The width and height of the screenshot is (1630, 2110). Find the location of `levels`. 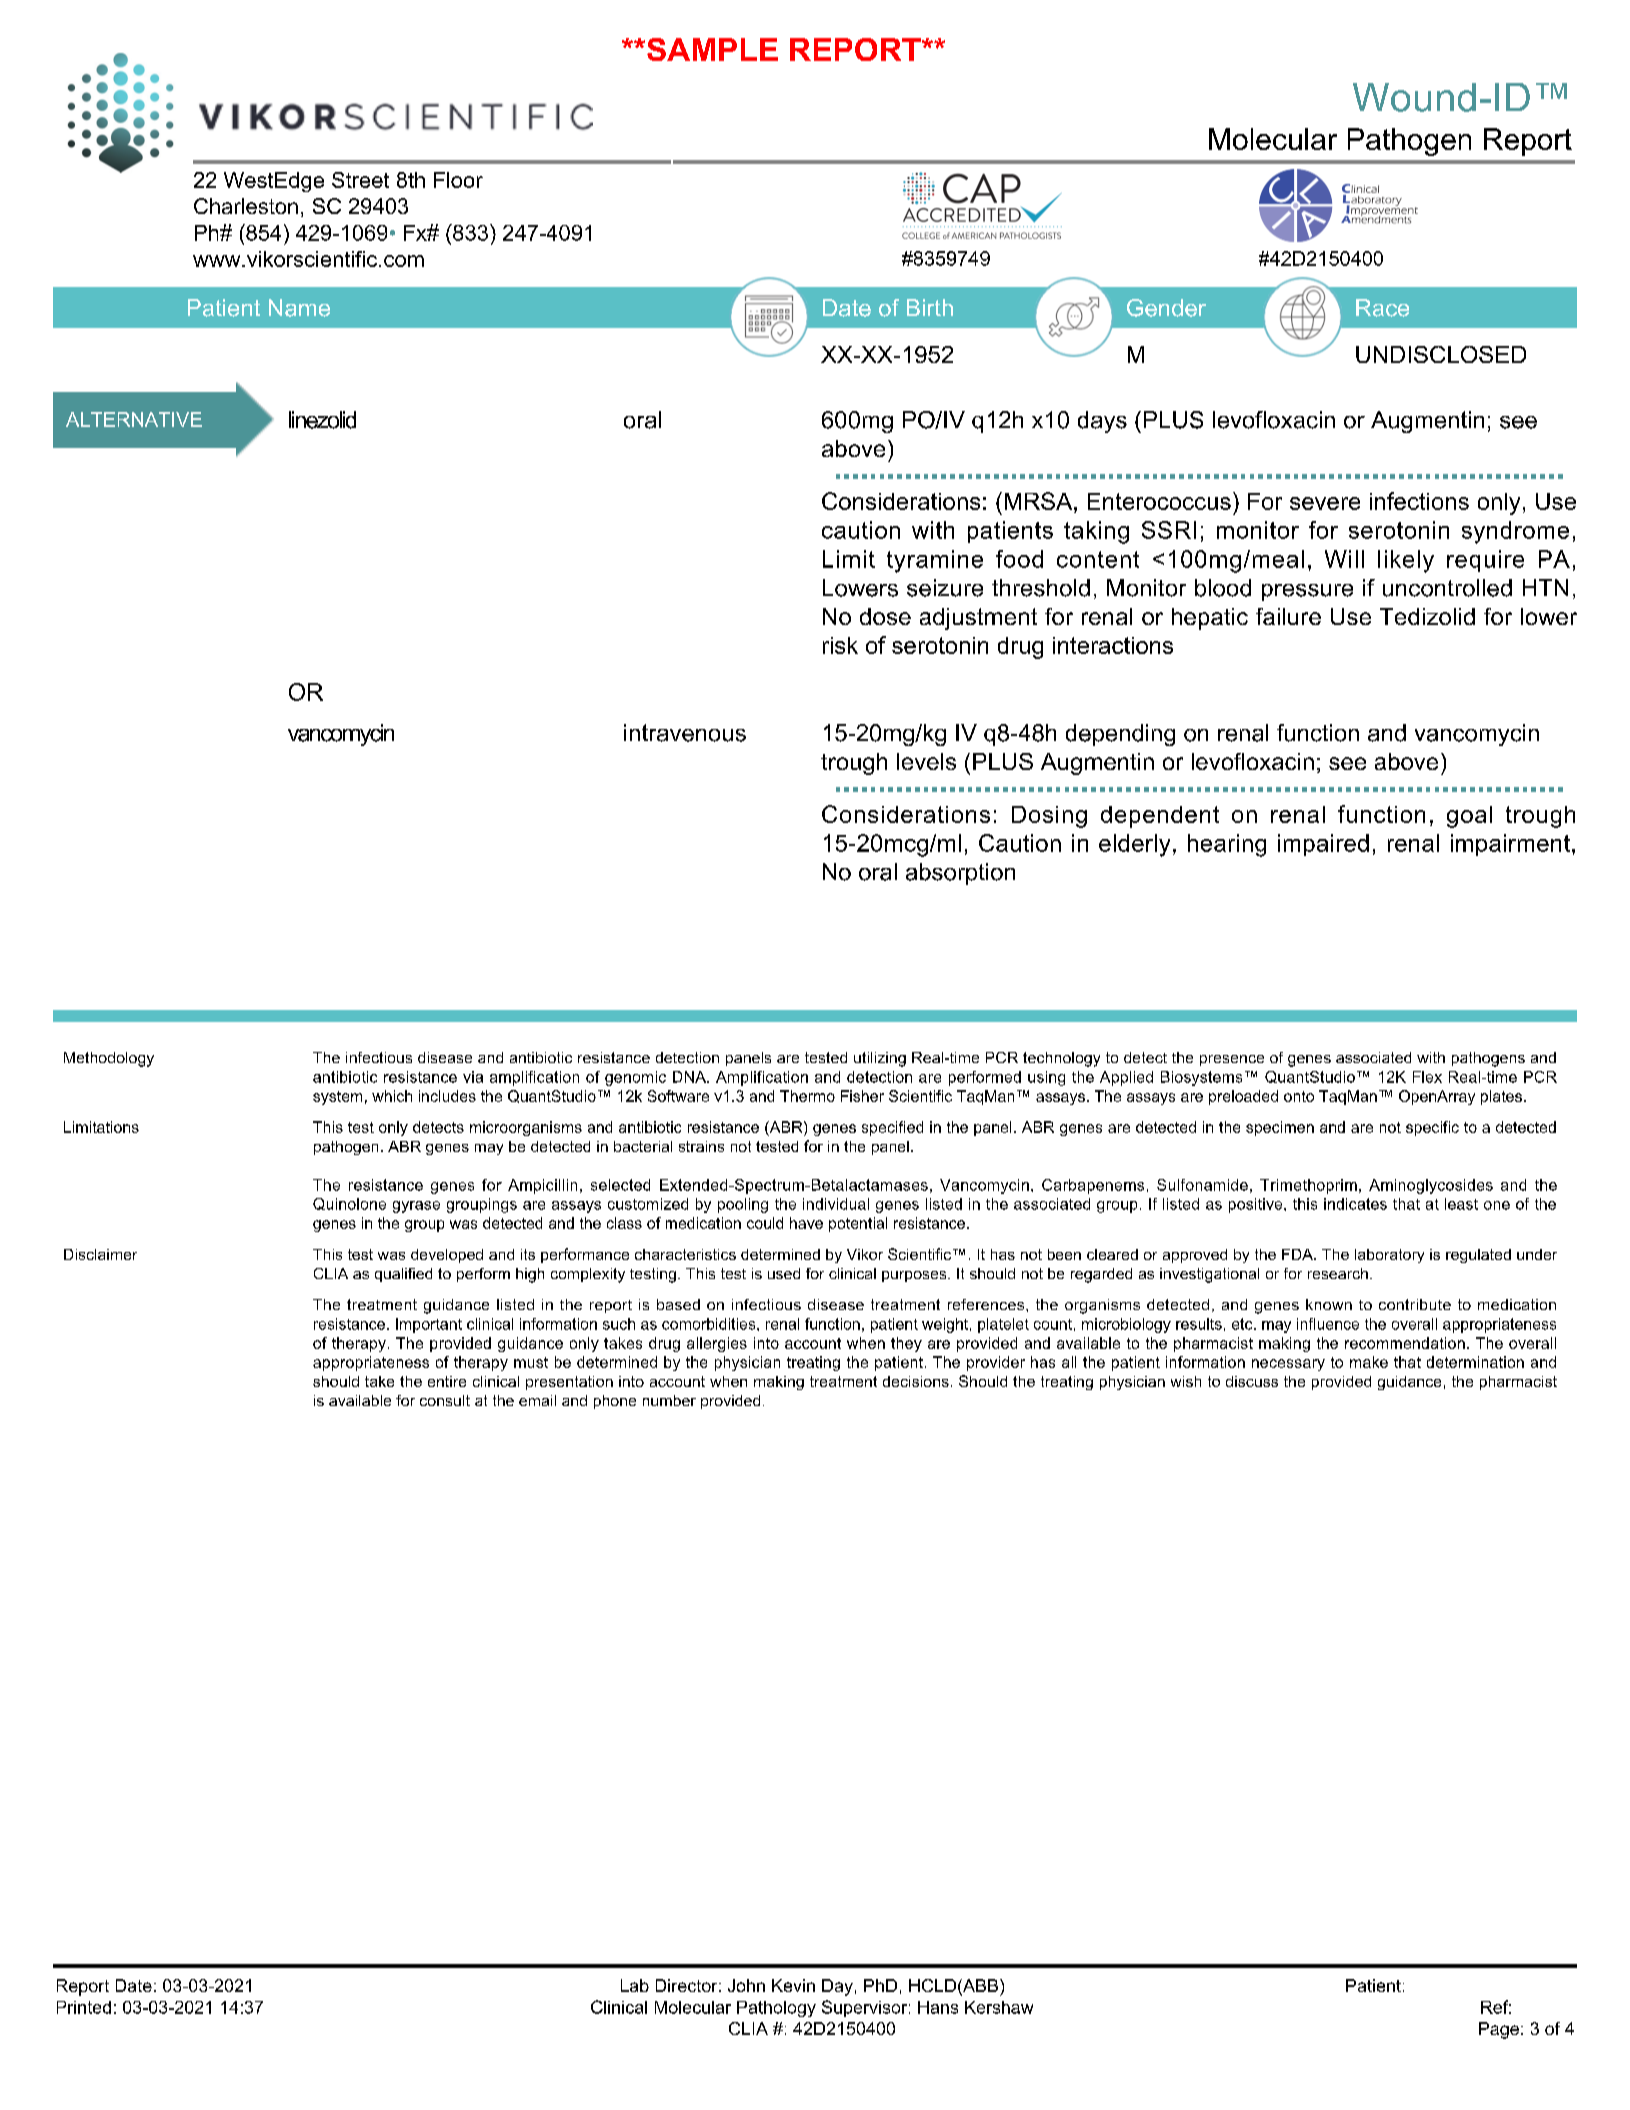

levels is located at coordinates (926, 761).
